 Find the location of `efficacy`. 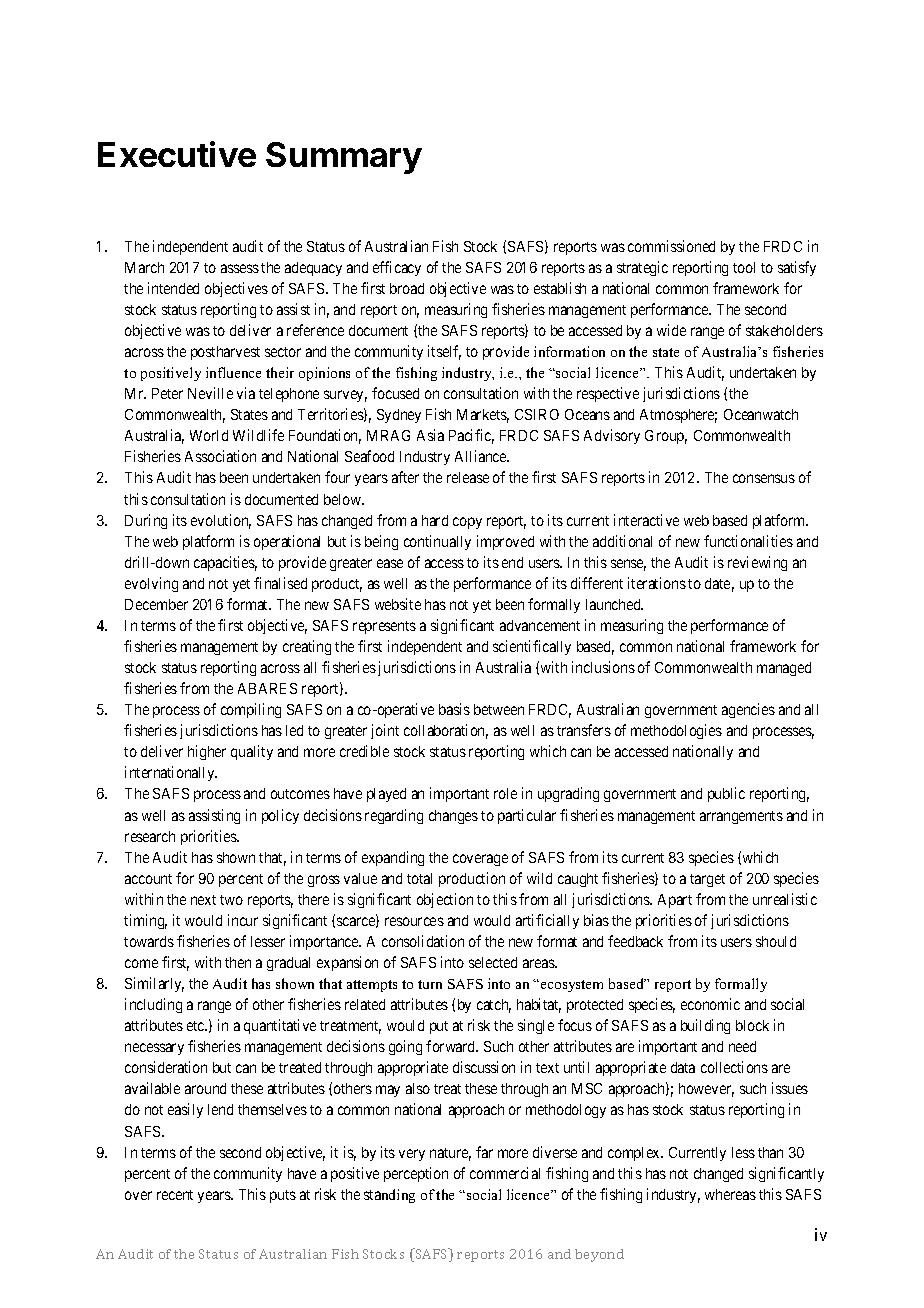

efficacy is located at coordinates (397, 268).
